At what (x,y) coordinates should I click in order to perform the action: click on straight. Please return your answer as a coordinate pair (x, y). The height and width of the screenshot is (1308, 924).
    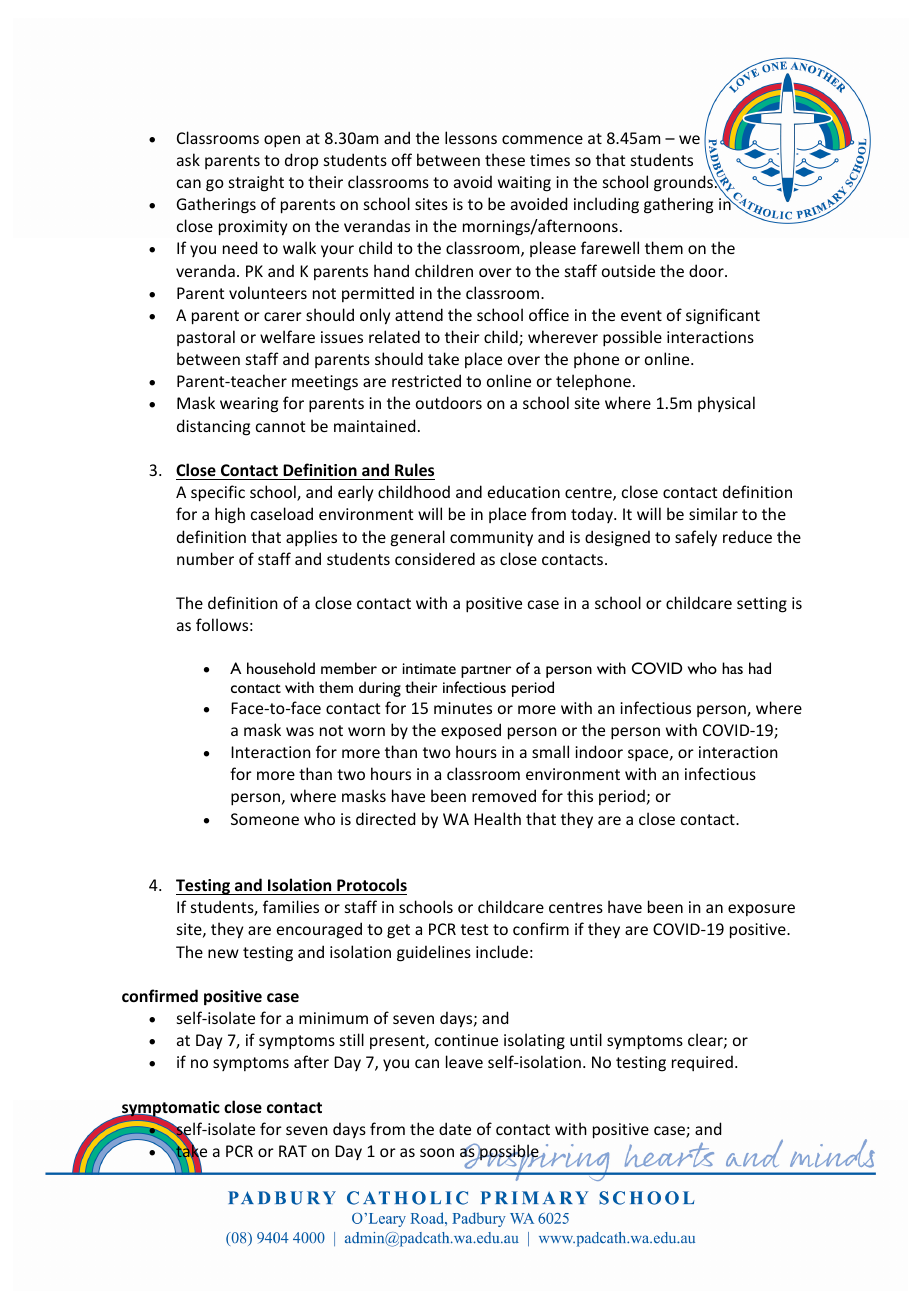
    Looking at the image, I should click on (256, 183).
